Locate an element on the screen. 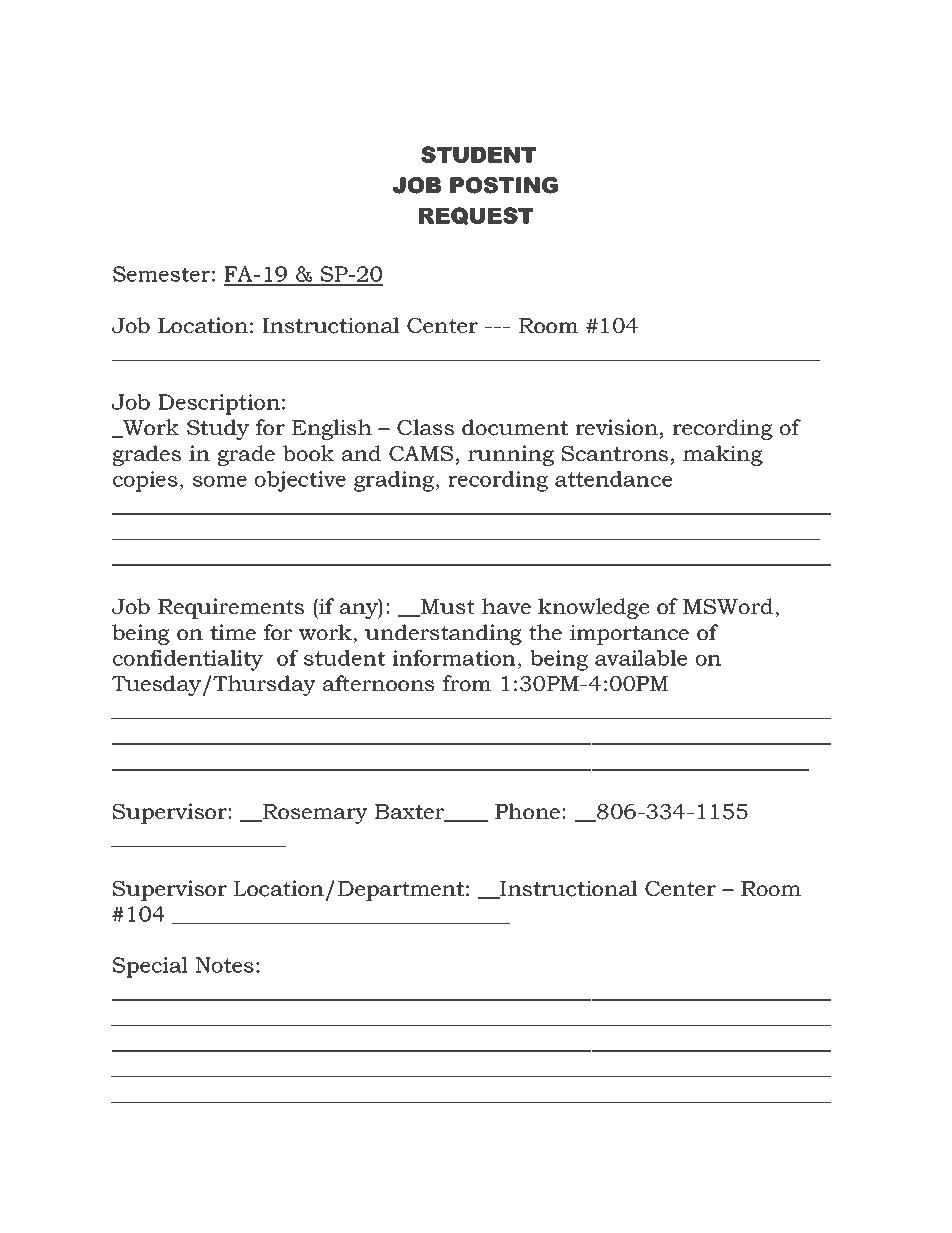 Image resolution: width=952 pixels, height=1233 pixels. knowledge is located at coordinates (593, 608).
